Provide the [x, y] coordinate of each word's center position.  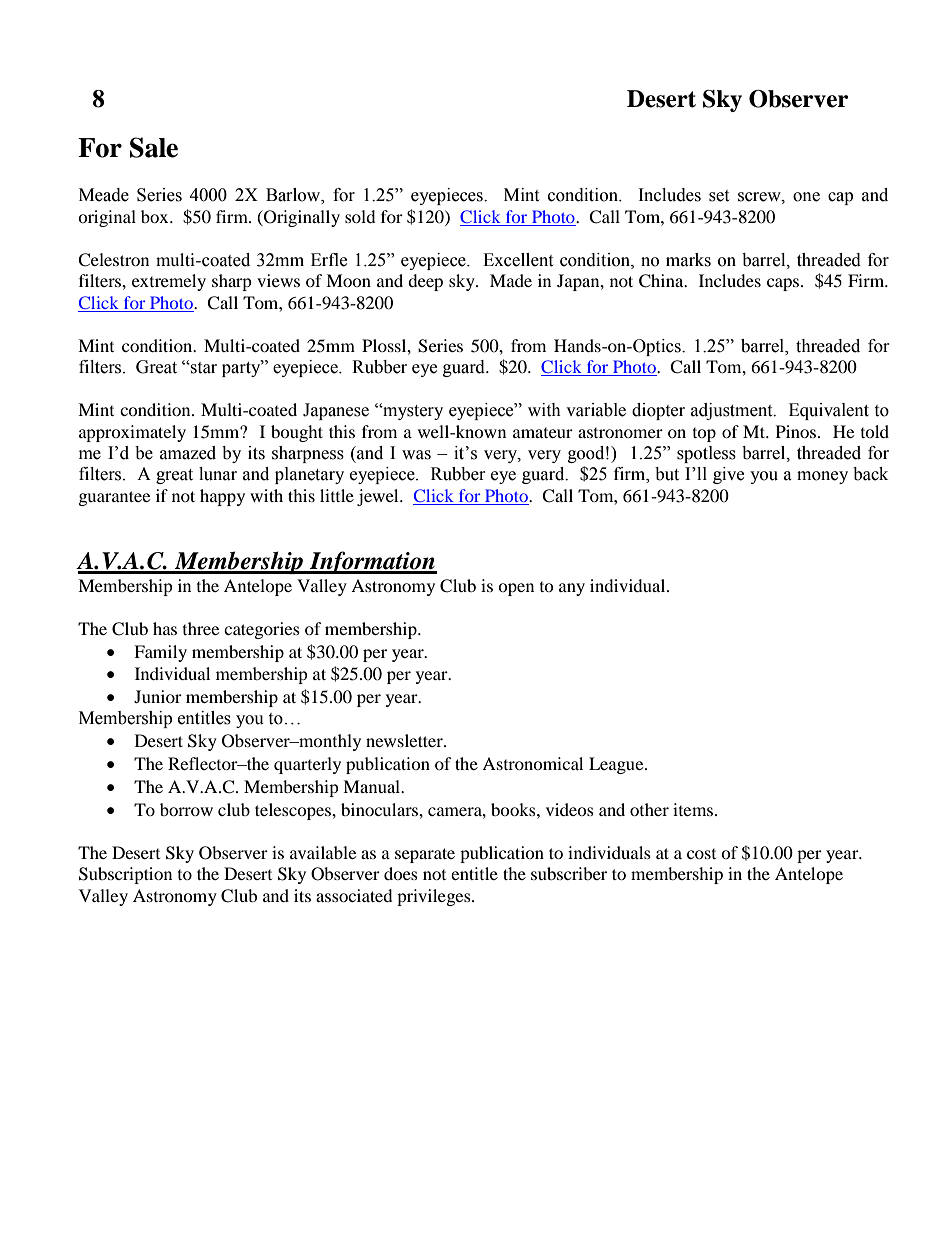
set [719, 196]
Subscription [125, 875]
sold [360, 216]
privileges [435, 897]
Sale [154, 147]
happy [222, 497]
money [822, 477]
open [516, 589]
